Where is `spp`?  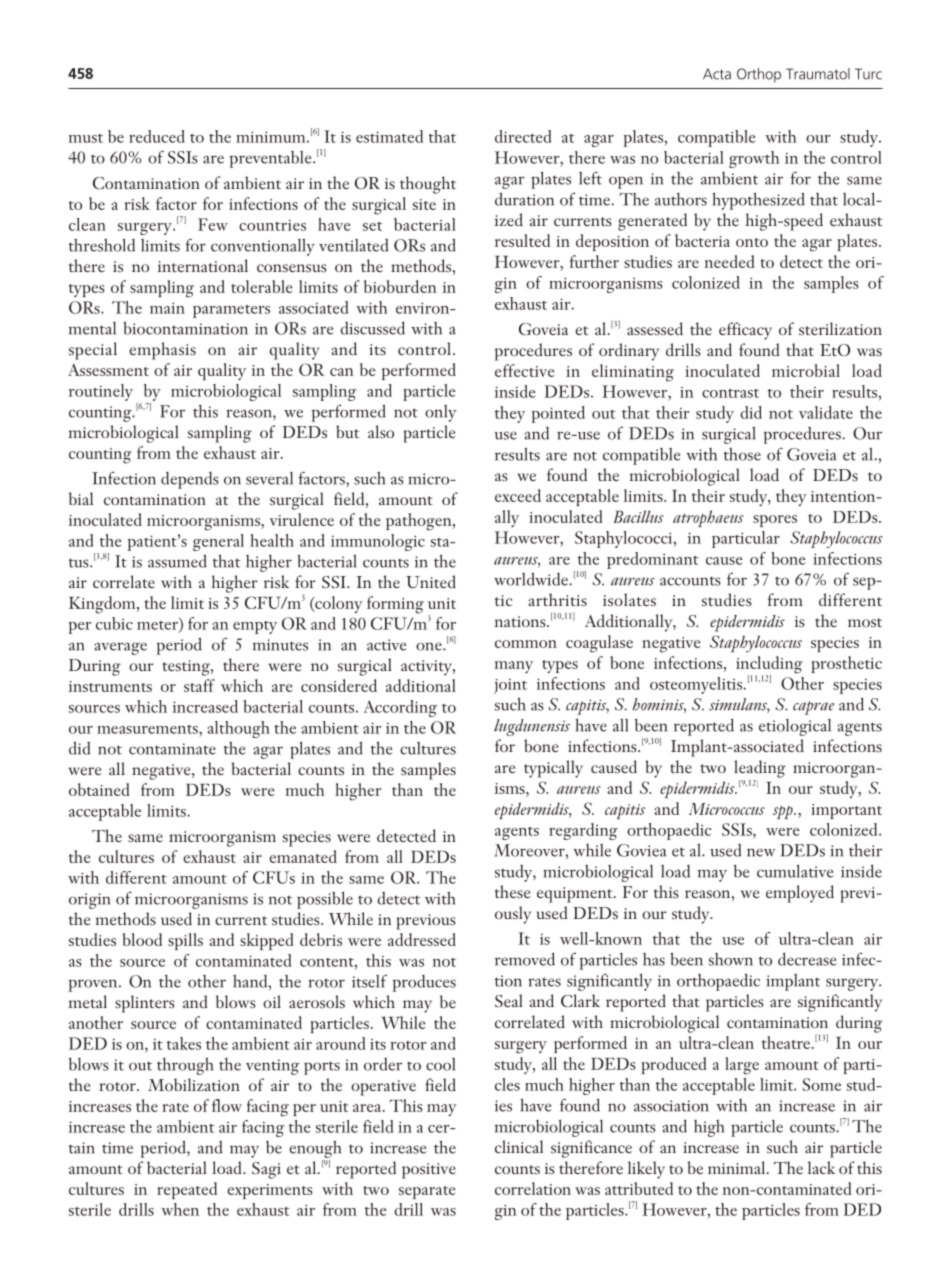
spp is located at coordinates (784, 812).
